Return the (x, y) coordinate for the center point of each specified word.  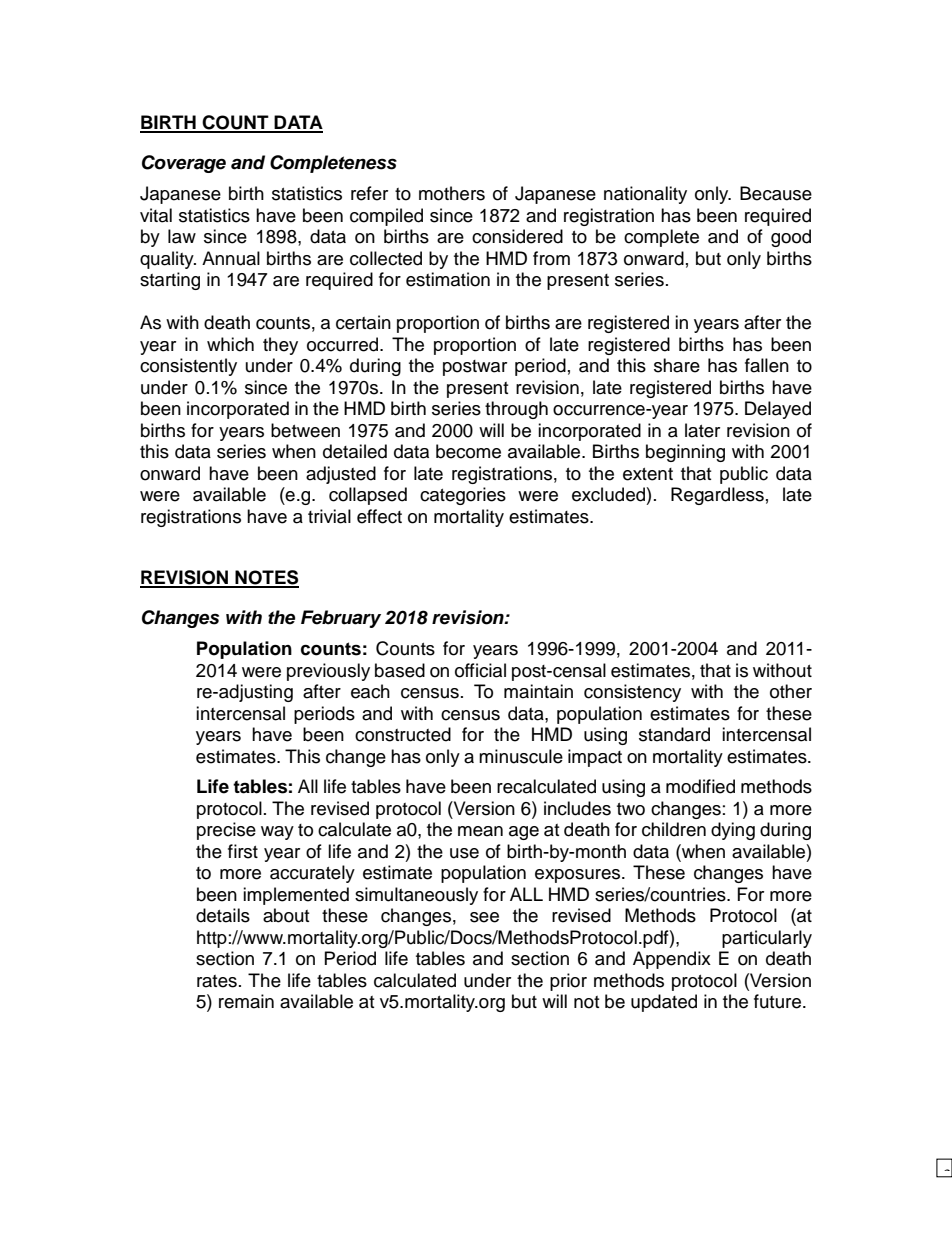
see (484, 917)
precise (226, 831)
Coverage (184, 164)
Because (776, 193)
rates (217, 981)
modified (700, 786)
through (516, 410)
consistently (188, 367)
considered (517, 236)
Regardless (717, 496)
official (480, 670)
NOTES (266, 578)
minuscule (521, 756)
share (677, 365)
